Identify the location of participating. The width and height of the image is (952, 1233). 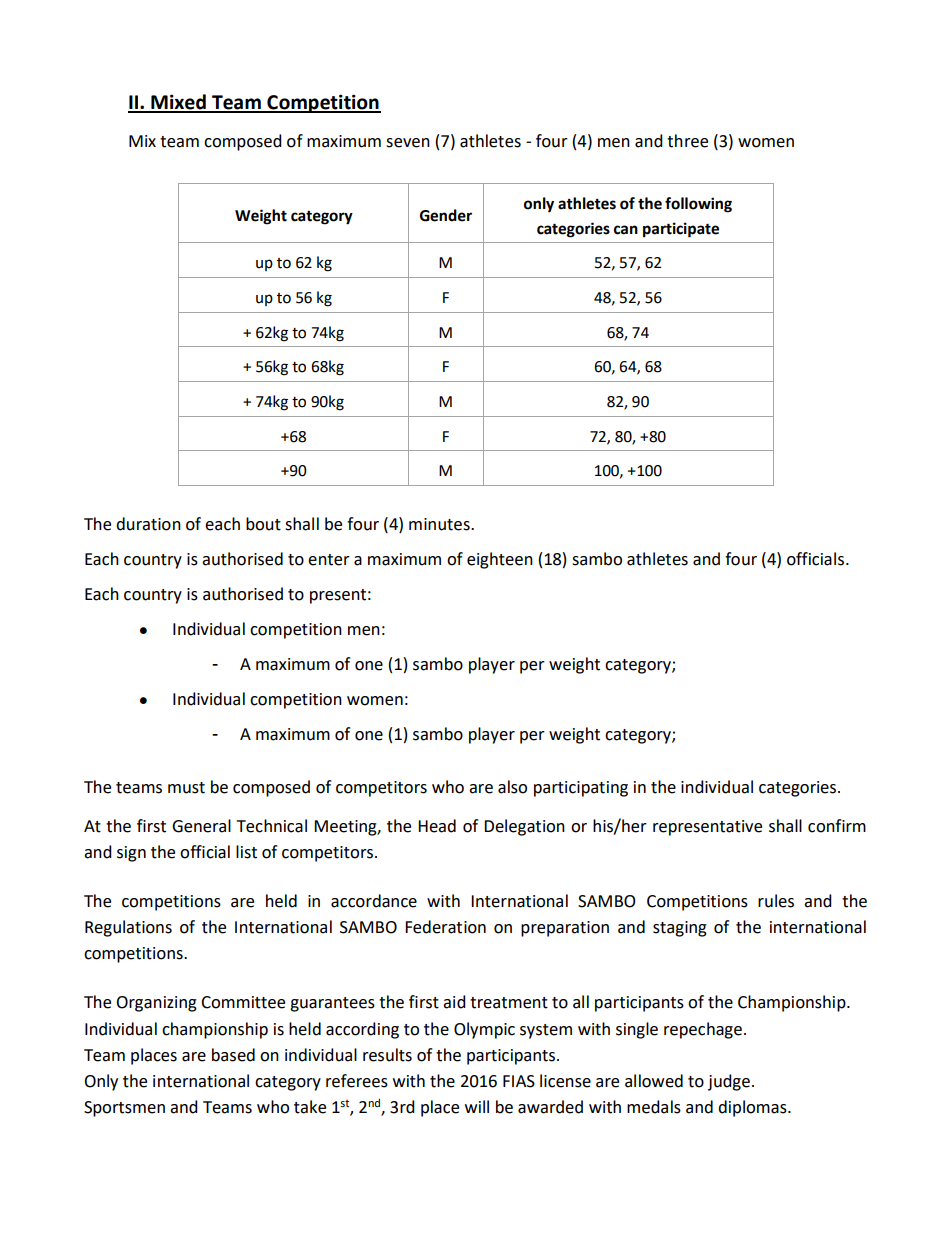
(581, 789).
